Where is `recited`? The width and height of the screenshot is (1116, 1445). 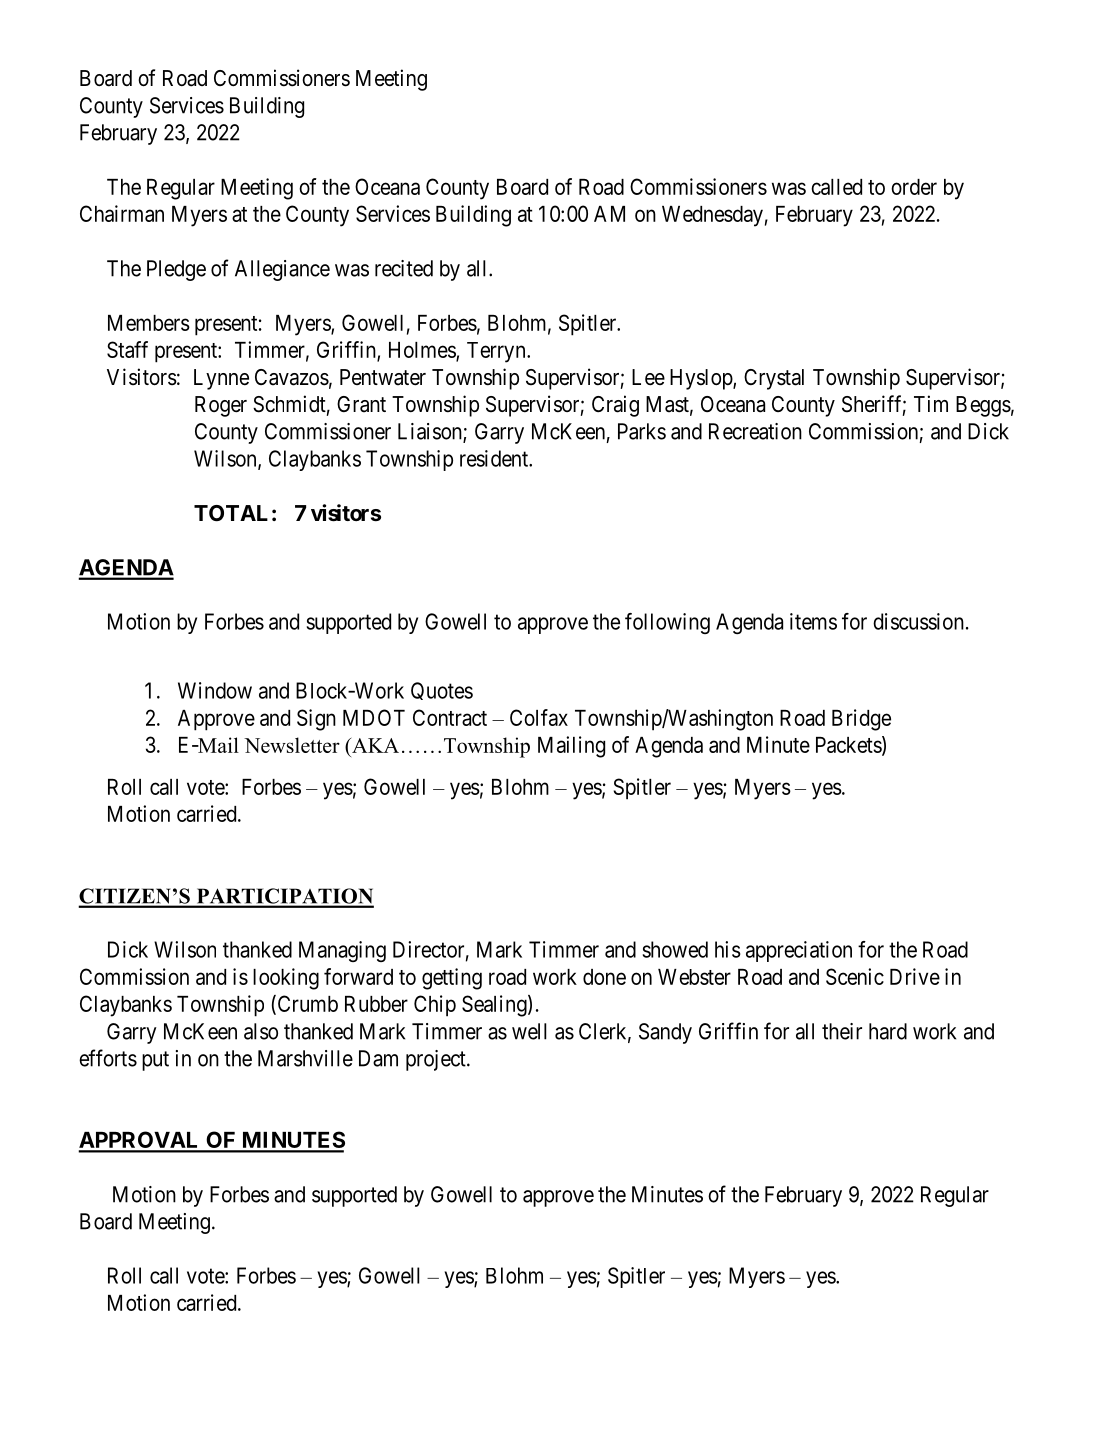
recited is located at coordinates (404, 268).
